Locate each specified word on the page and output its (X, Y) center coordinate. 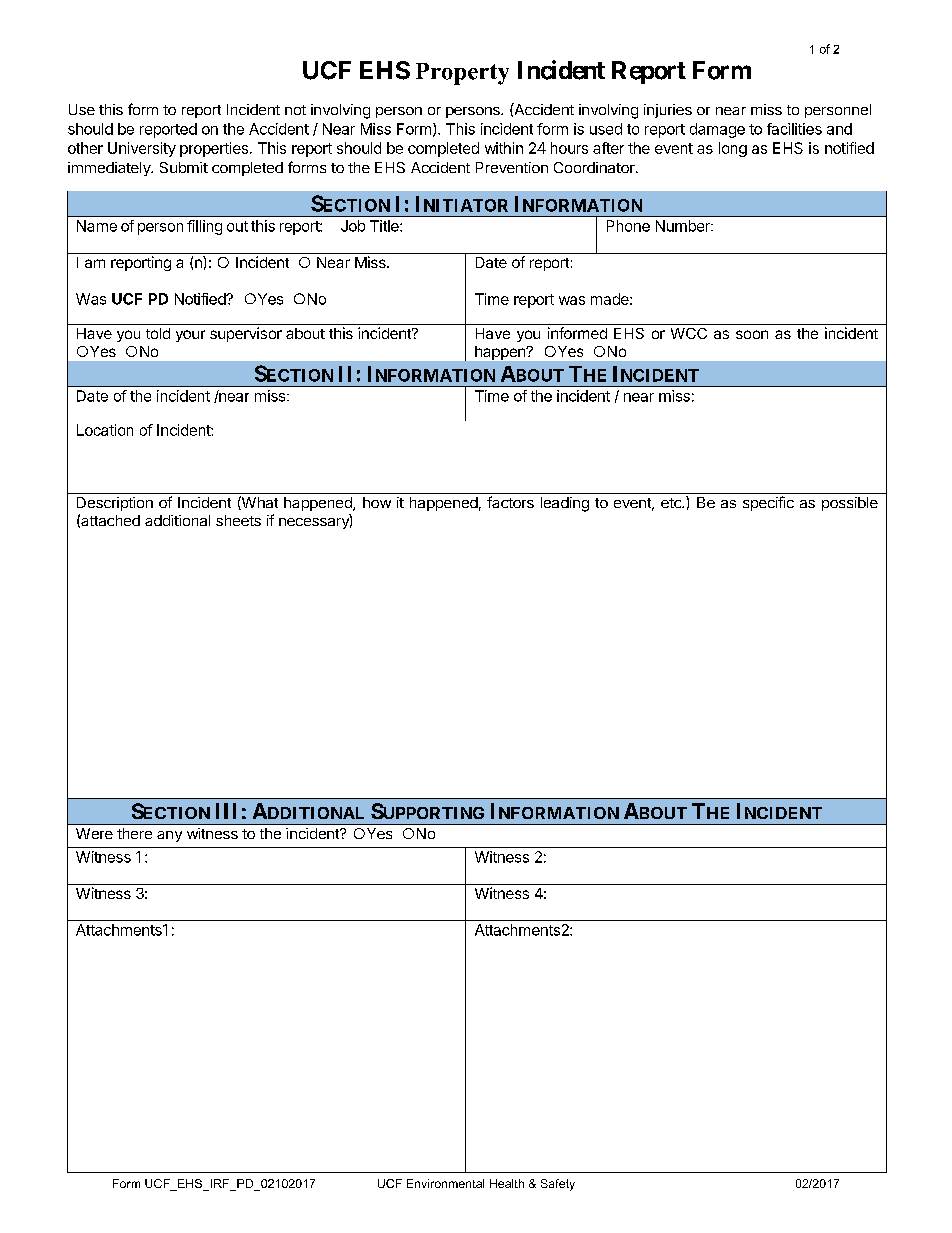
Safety (558, 1185)
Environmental (445, 1183)
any (169, 836)
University (142, 149)
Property (462, 74)
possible (850, 504)
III (226, 811)
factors (510, 502)
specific (768, 503)
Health (507, 1183)
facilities (794, 129)
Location (105, 430)
